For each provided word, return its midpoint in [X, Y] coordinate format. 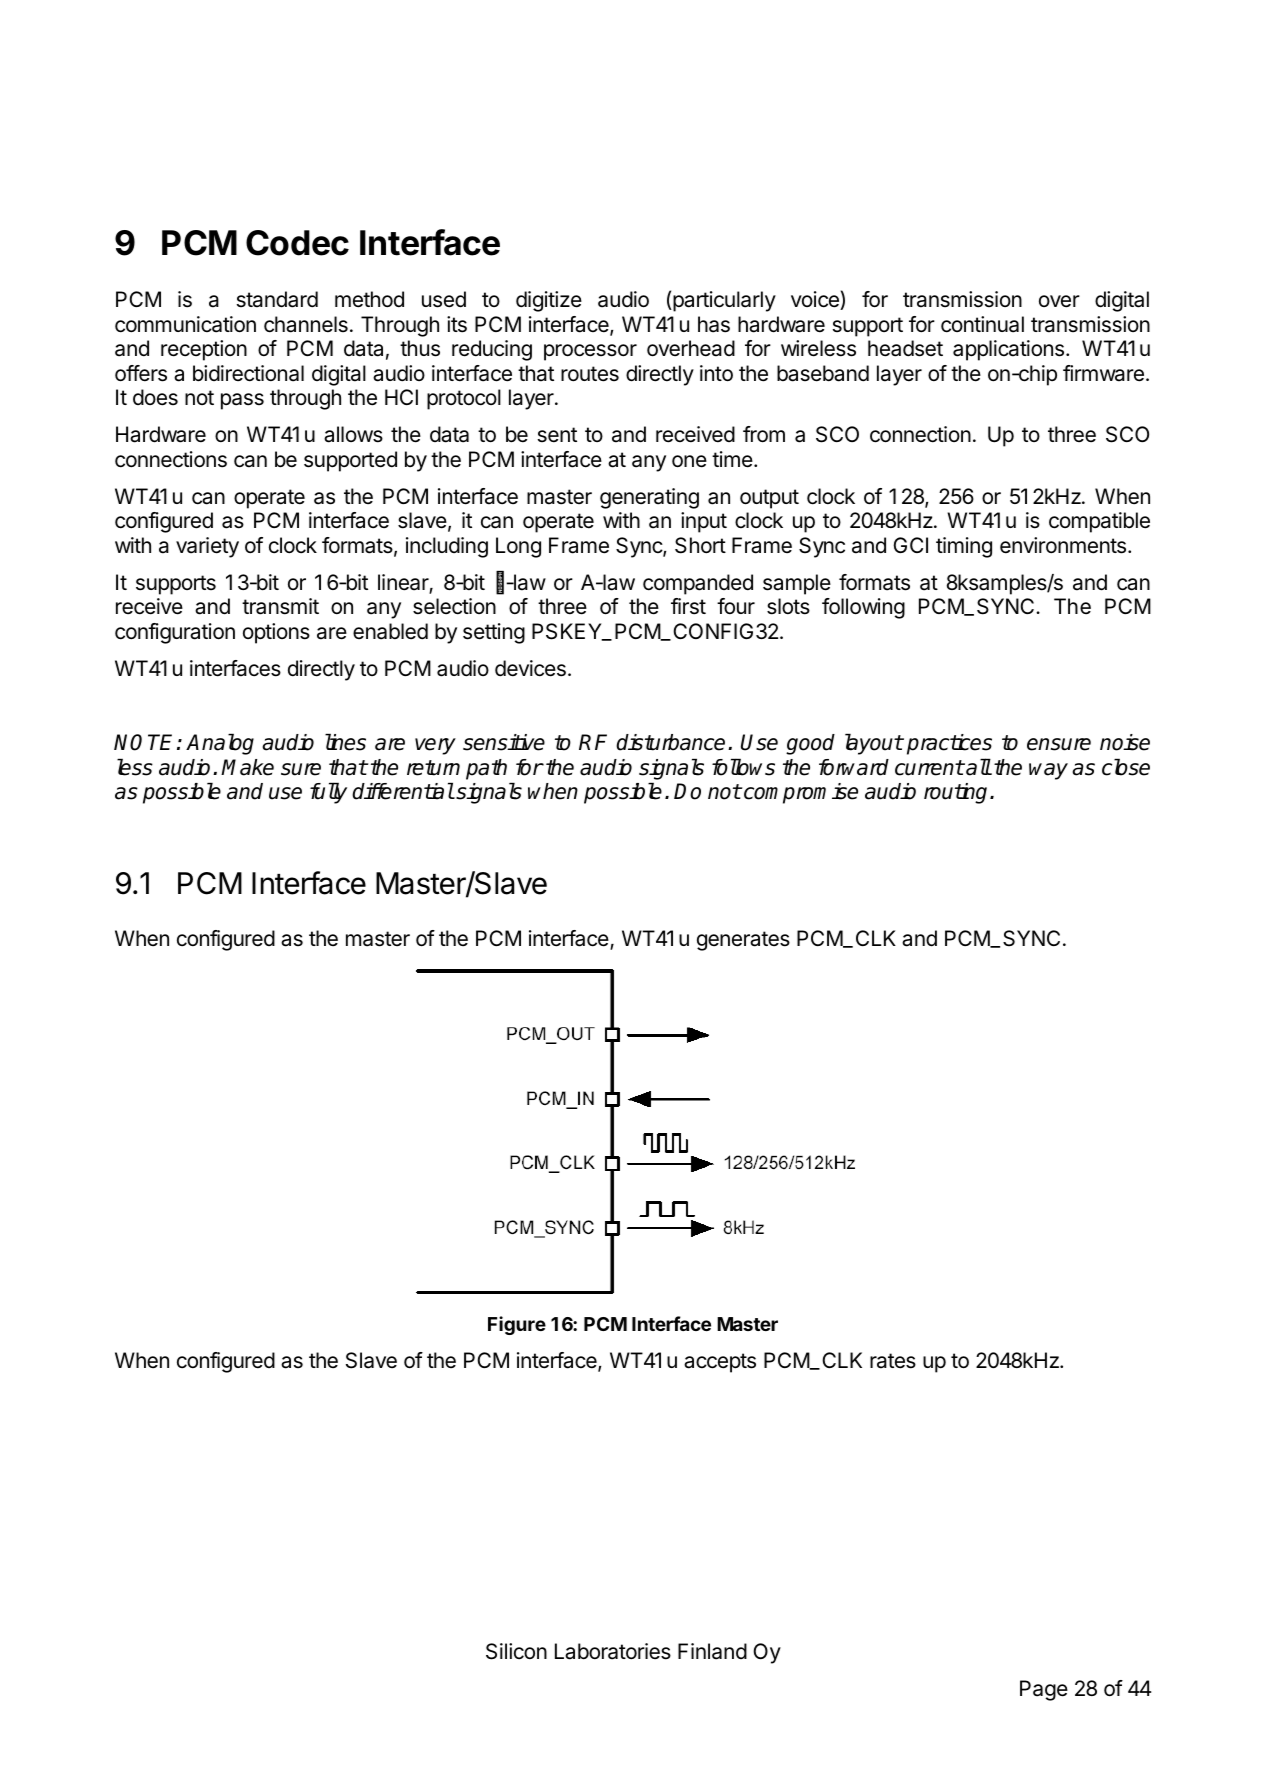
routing [957, 793]
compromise [801, 793]
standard [277, 299]
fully [328, 793]
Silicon [516, 1651]
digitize [549, 301]
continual [982, 324]
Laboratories [613, 1651]
